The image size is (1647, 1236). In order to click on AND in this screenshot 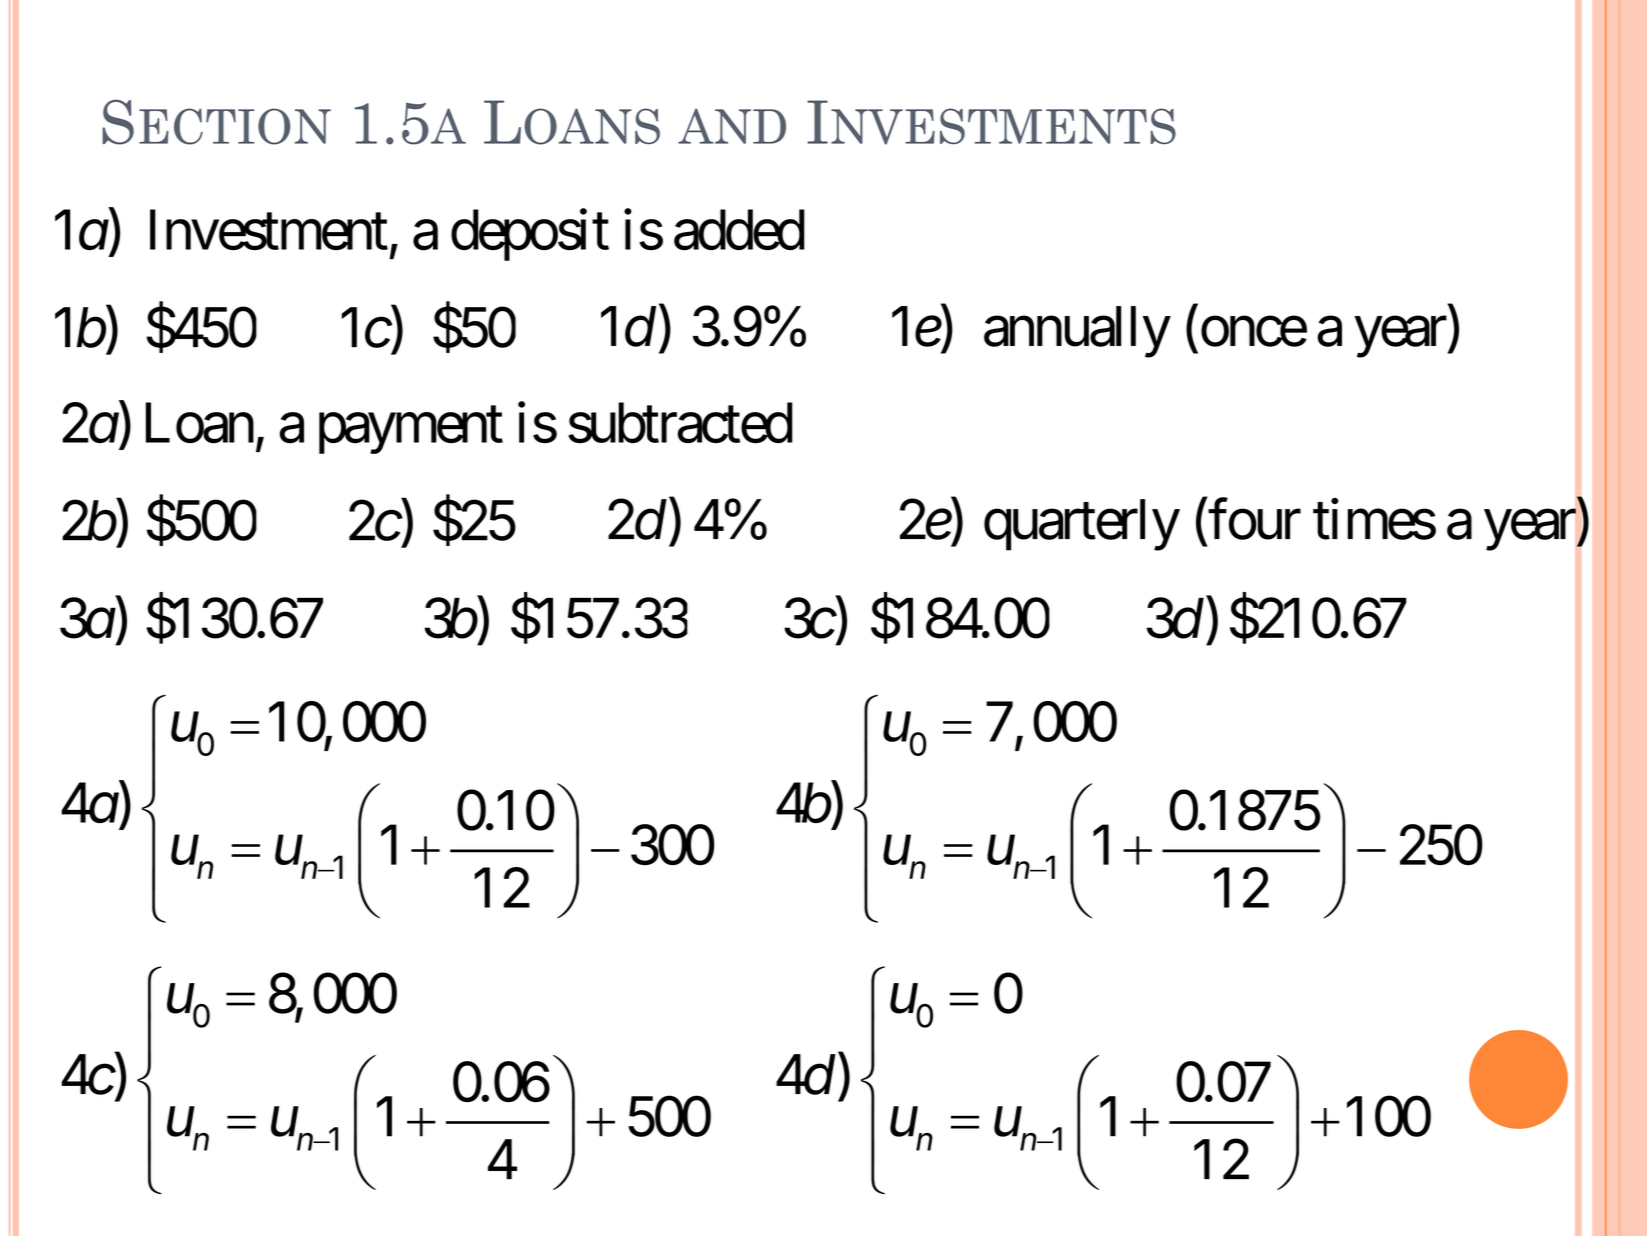, I will do `click(732, 126)`.
